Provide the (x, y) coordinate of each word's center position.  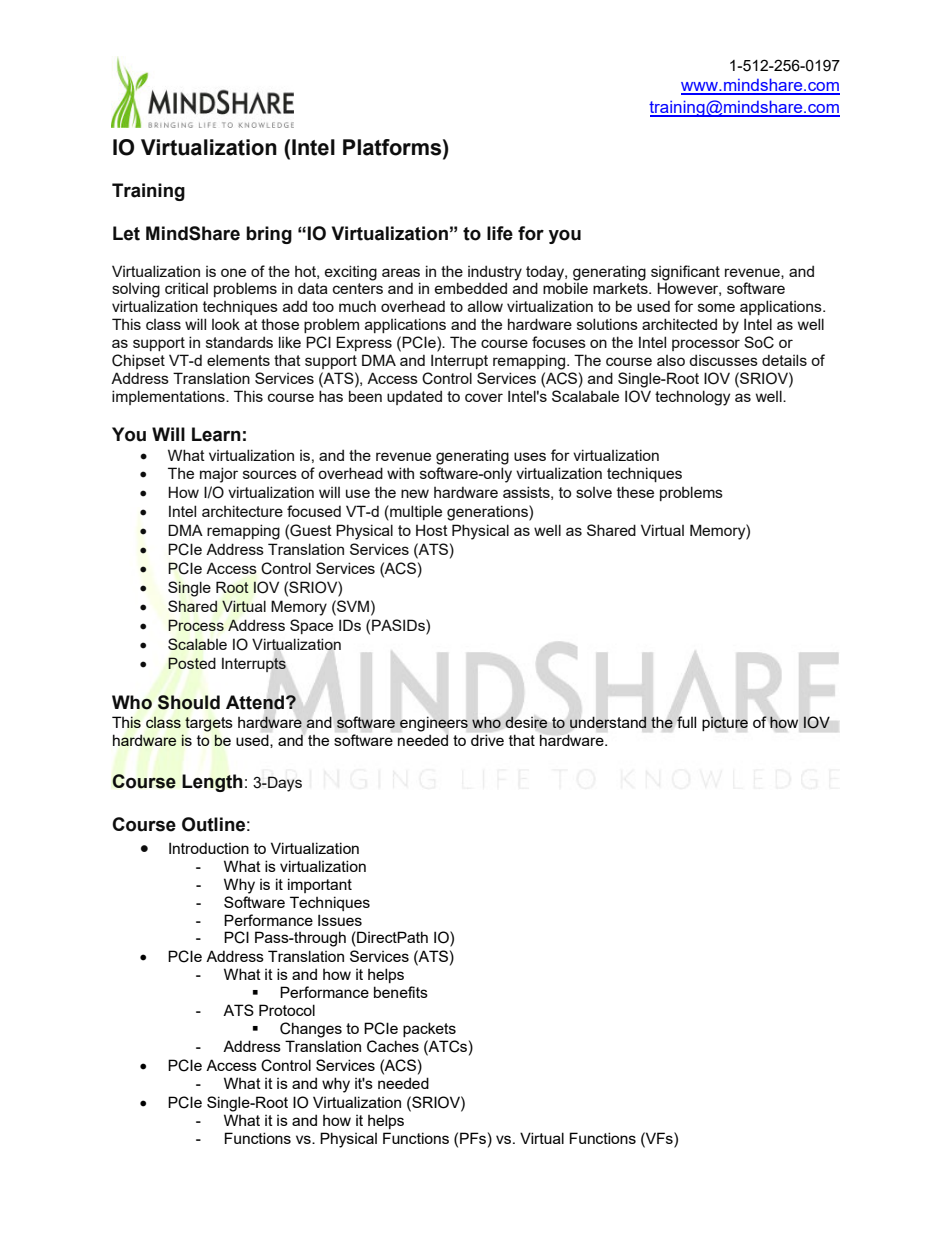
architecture (242, 511)
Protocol (287, 1010)
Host (432, 530)
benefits (401, 992)
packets (429, 1029)
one (233, 272)
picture (725, 723)
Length (212, 783)
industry (495, 273)
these (635, 492)
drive (487, 740)
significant (685, 273)
